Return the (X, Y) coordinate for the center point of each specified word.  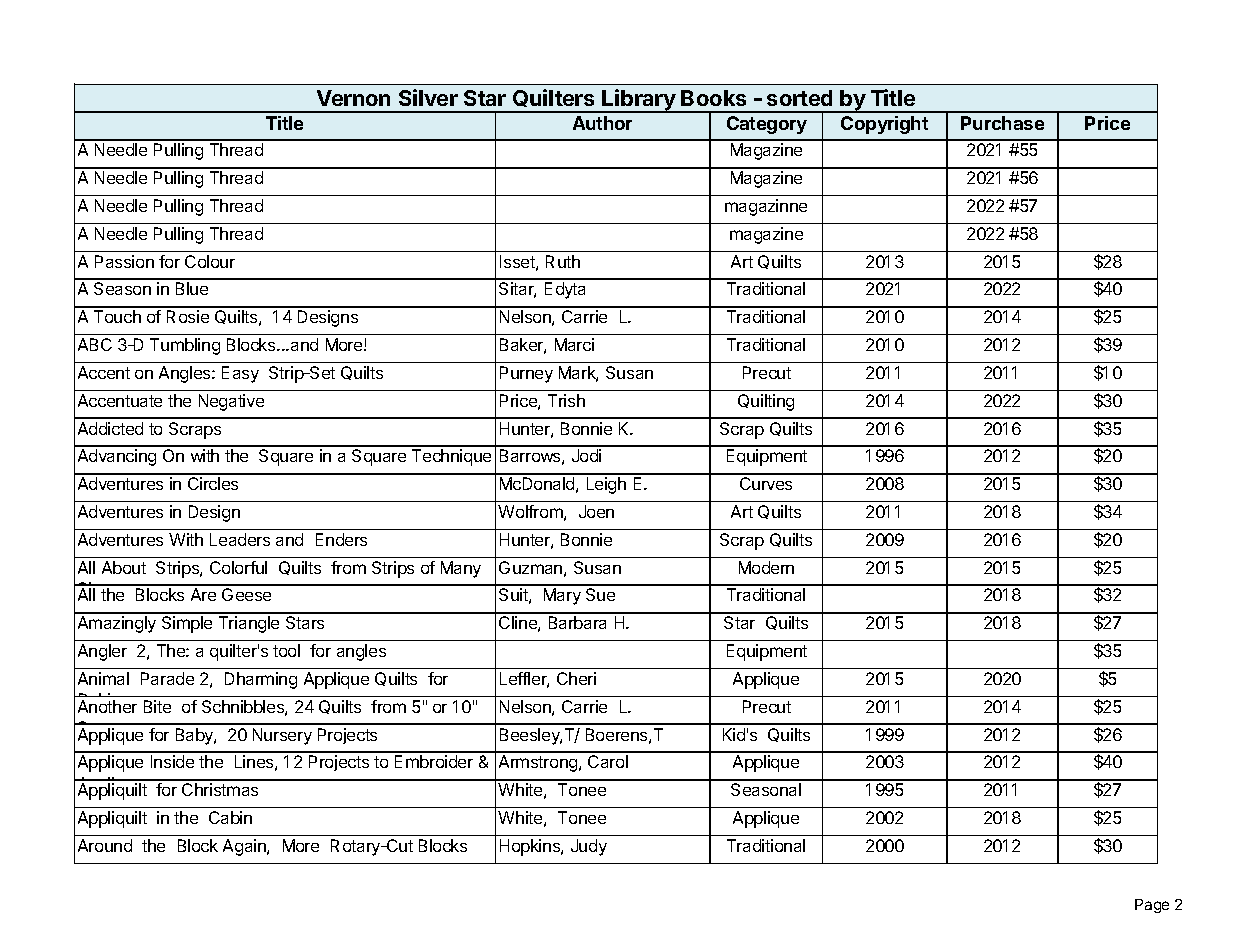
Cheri (576, 678)
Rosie (188, 316)
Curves (766, 483)
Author (602, 123)
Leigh (606, 485)
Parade (167, 678)
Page (1152, 906)
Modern (766, 567)
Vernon (353, 98)
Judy (589, 847)
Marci (574, 344)
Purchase (1002, 123)
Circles (213, 483)
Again (245, 847)
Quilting (766, 402)
